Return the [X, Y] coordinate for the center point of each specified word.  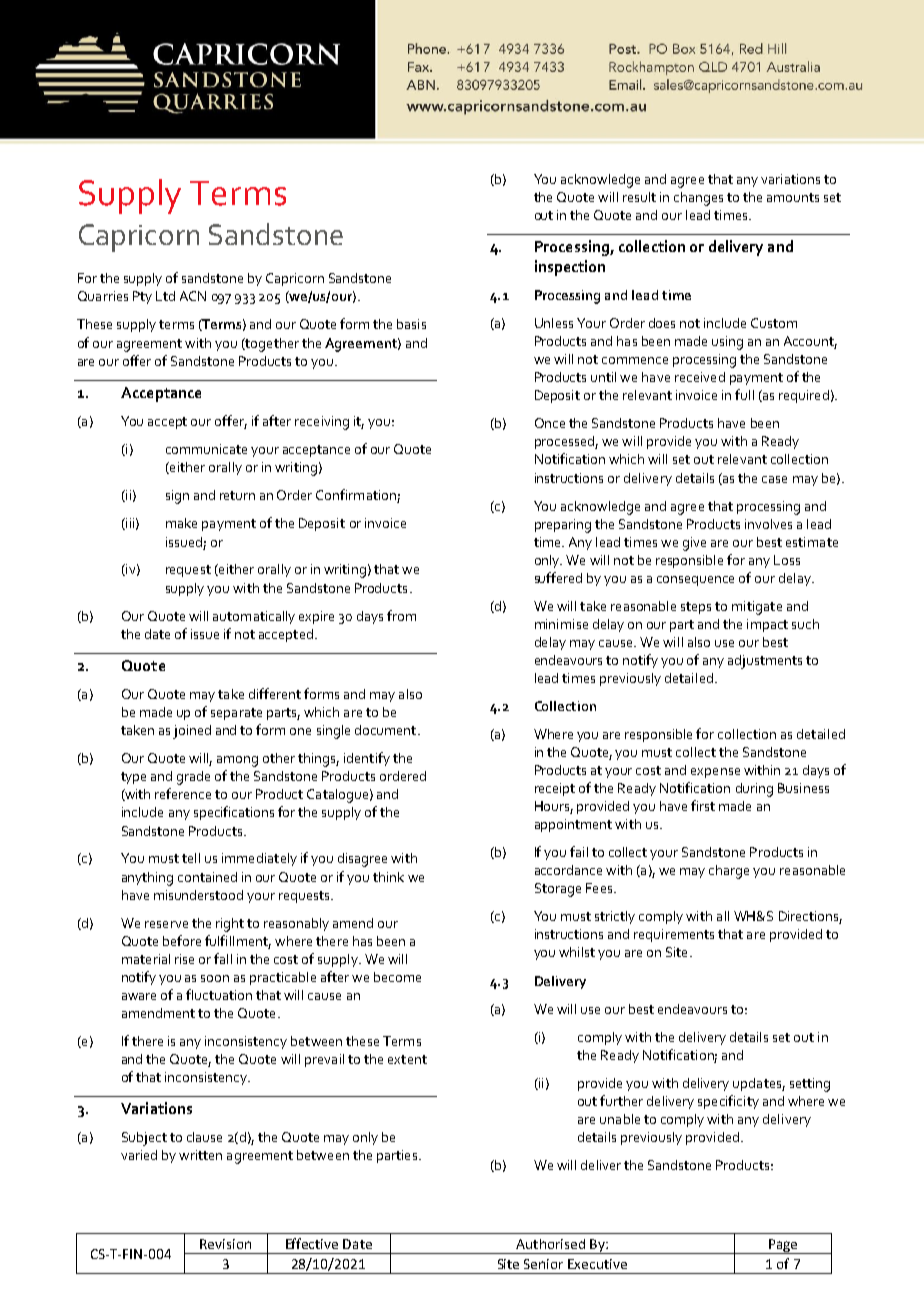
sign [177, 497]
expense [715, 773]
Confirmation [357, 496]
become [397, 977]
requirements [674, 935]
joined [192, 732]
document [387, 730]
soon [215, 978]
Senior [543, 1264]
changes [698, 199]
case [774, 479]
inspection [570, 268]
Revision [225, 1244]
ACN [193, 296]
